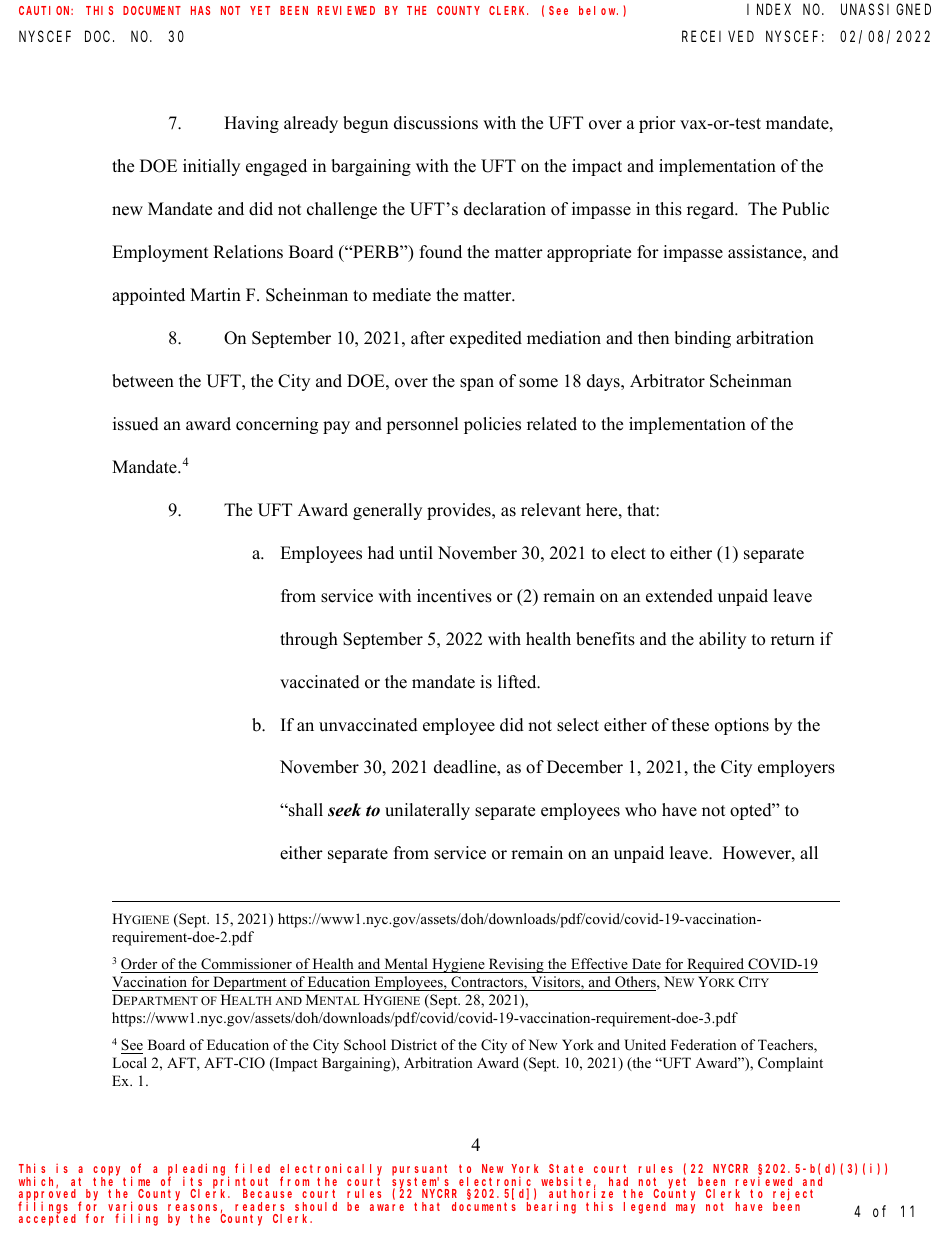  What do you see at coordinates (200, 10) in the screenshot?
I see `HAS` at bounding box center [200, 10].
